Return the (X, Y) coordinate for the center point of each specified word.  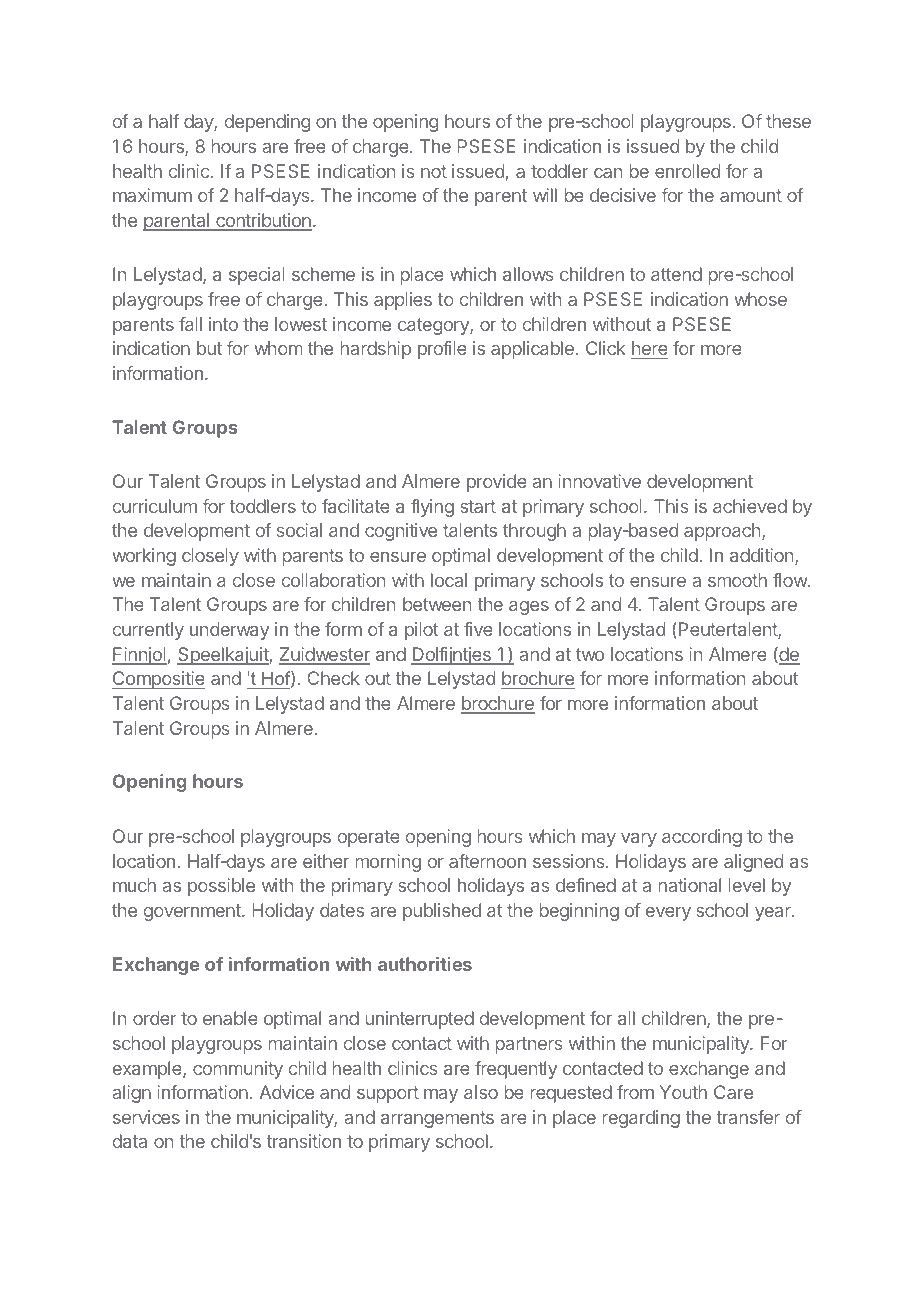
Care (733, 1092)
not (434, 171)
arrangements (437, 1119)
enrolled (687, 171)
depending (267, 123)
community (238, 1070)
